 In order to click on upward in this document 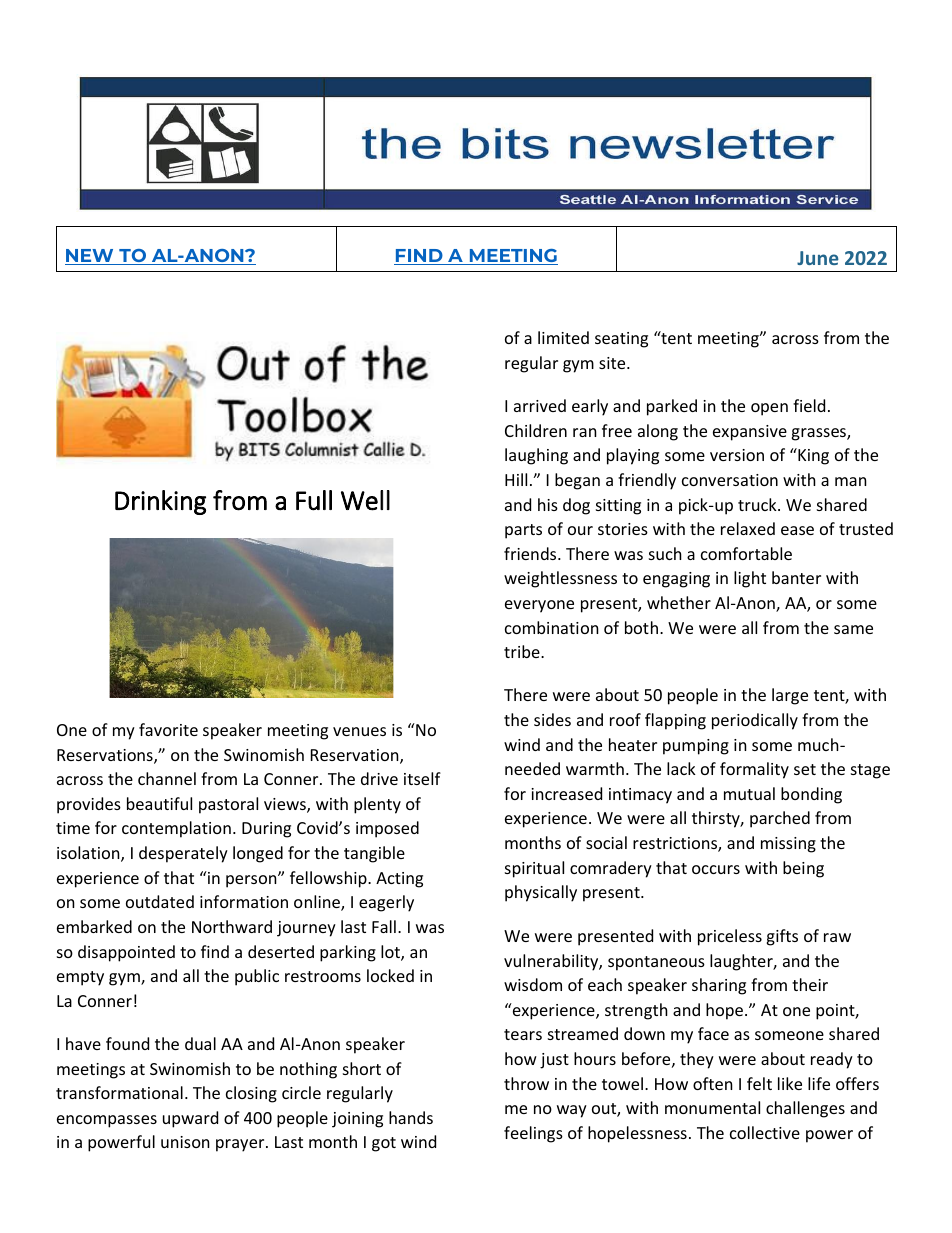, I will do `click(190, 1119)`.
